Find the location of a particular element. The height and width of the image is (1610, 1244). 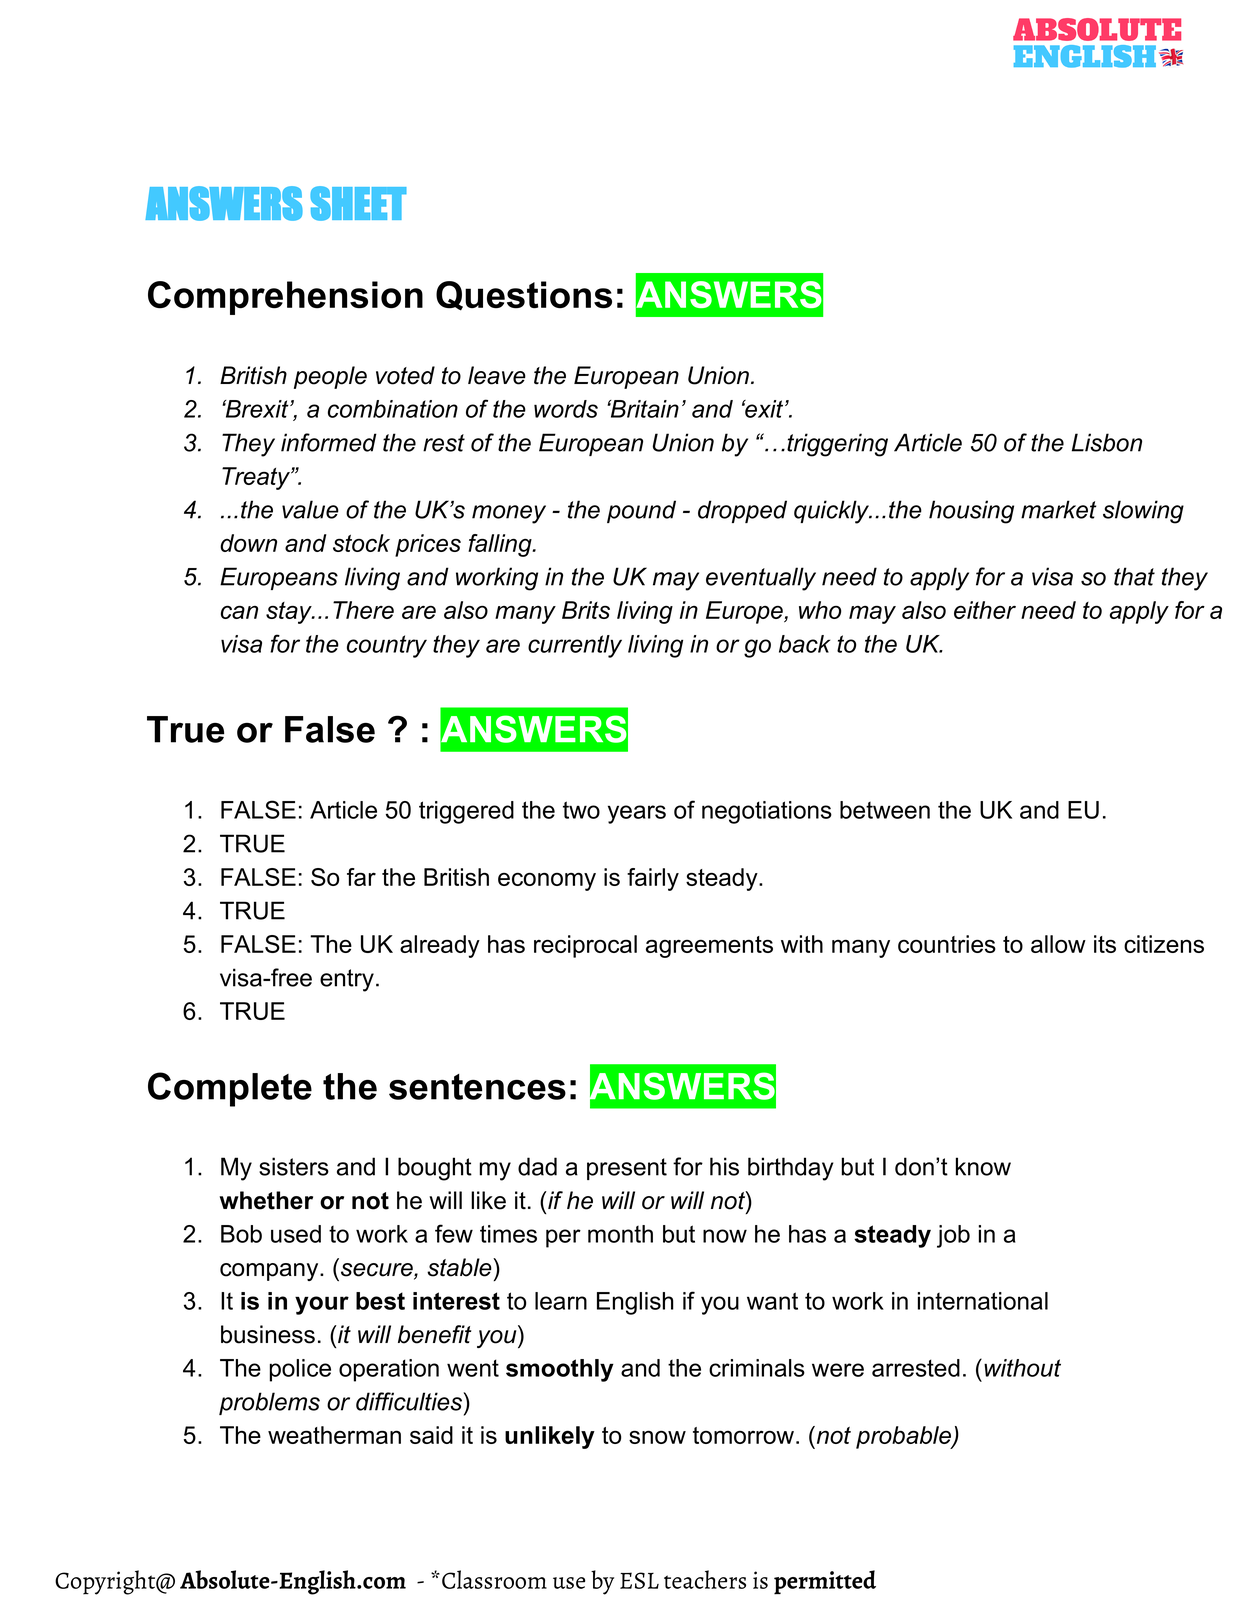

SHEET is located at coordinates (358, 203).
